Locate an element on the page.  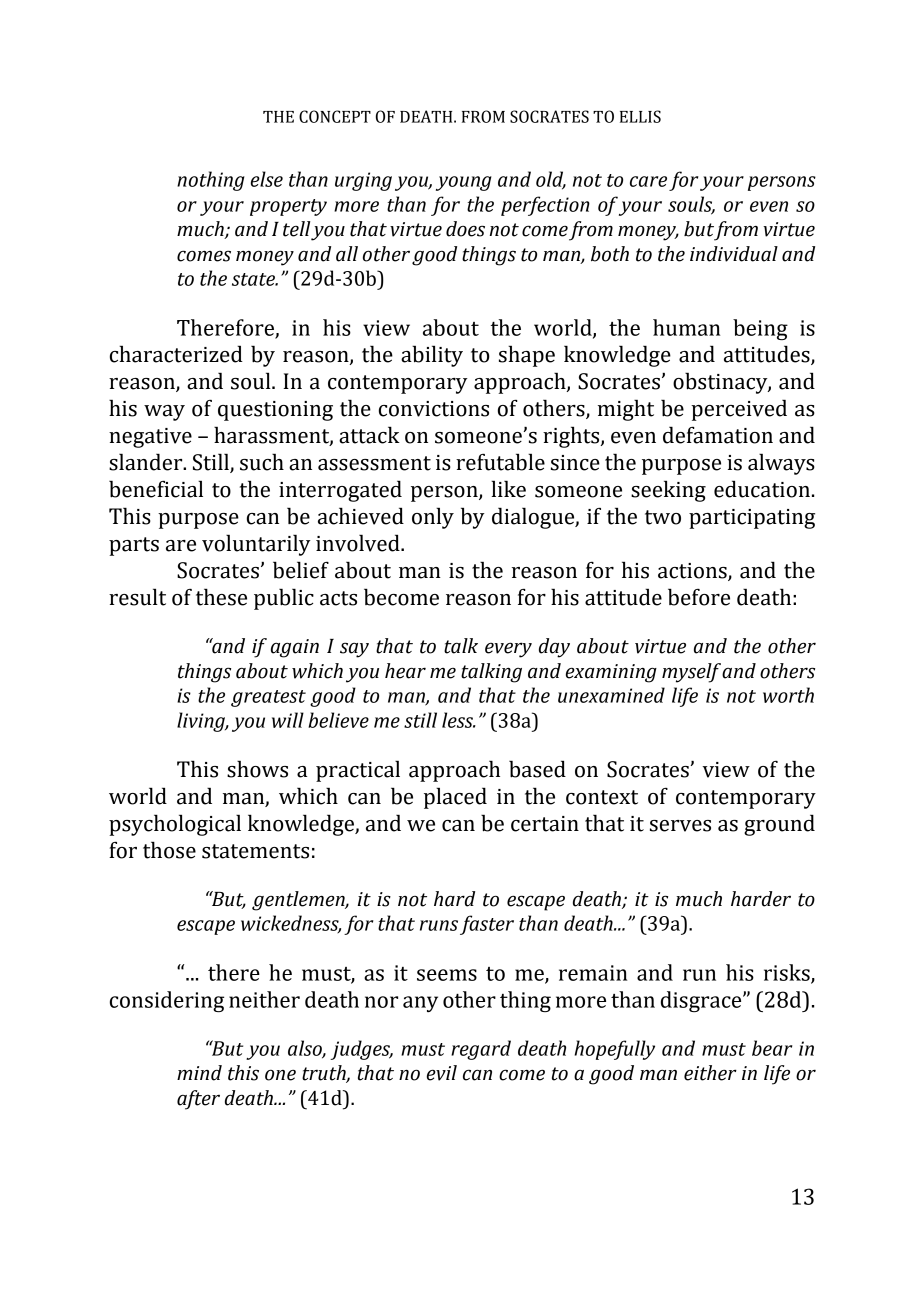
else is located at coordinates (267, 179).
